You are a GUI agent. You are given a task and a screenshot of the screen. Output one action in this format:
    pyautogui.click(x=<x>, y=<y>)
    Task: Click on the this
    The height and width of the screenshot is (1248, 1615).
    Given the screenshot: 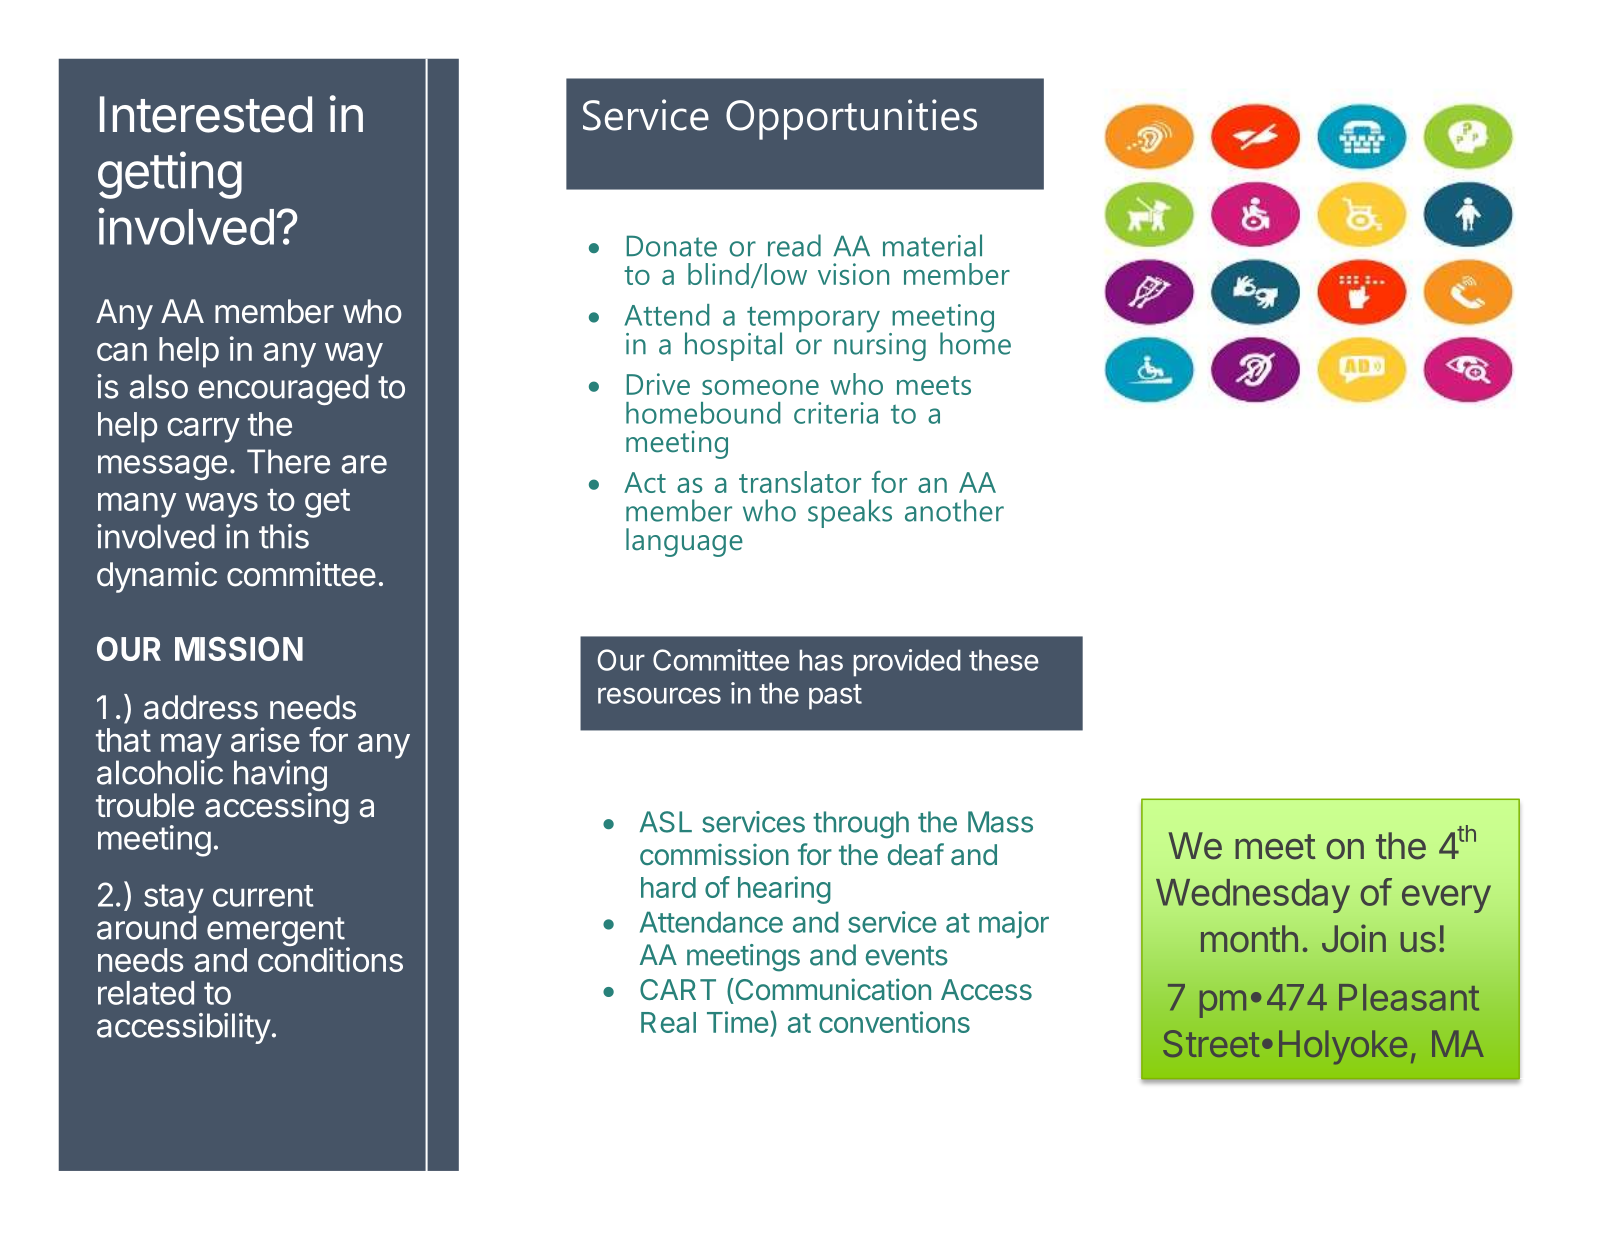 What is the action you would take?
    pyautogui.click(x=284, y=536)
